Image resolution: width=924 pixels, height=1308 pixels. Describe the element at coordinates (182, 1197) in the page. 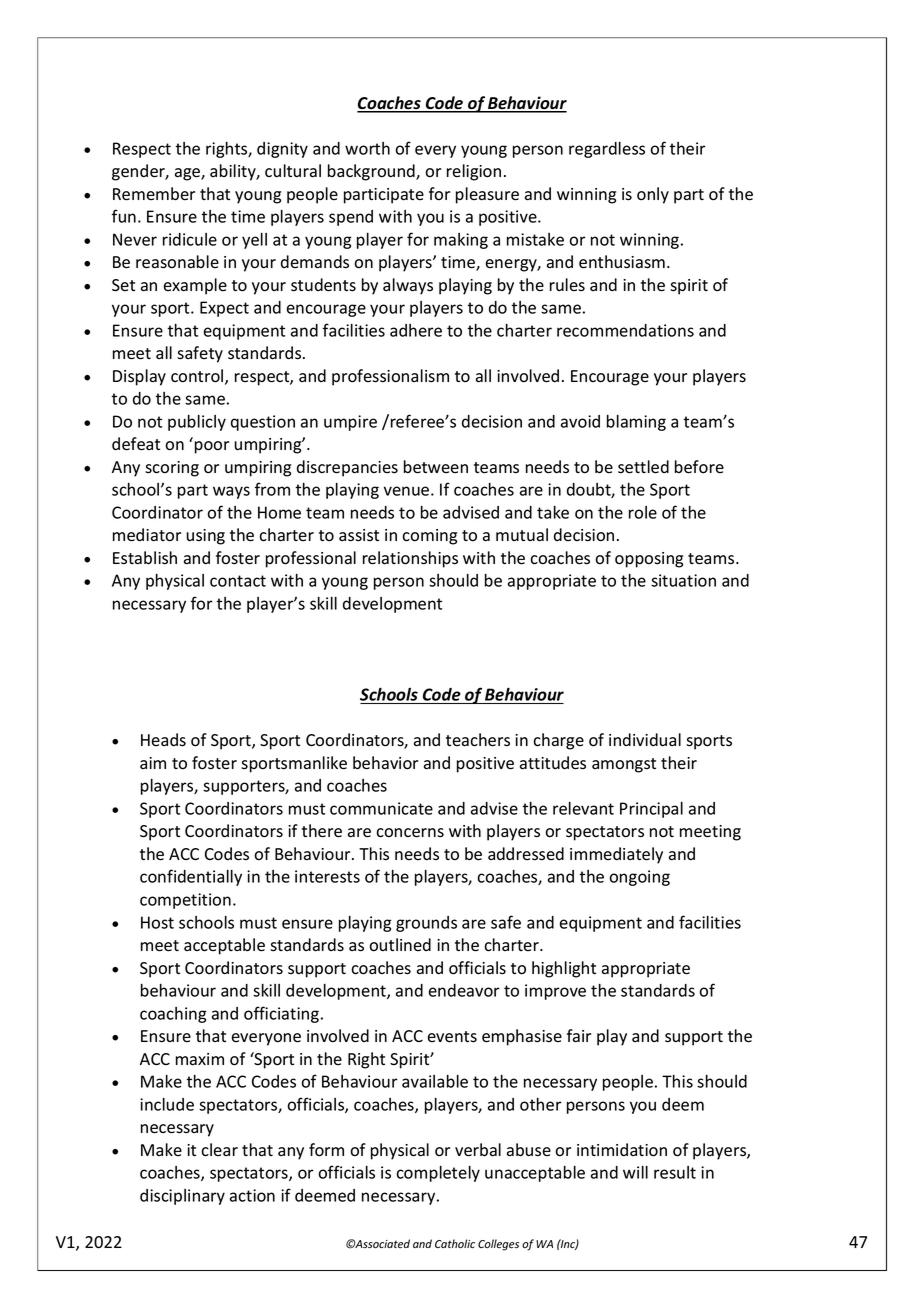

I see `disciplinary` at that location.
